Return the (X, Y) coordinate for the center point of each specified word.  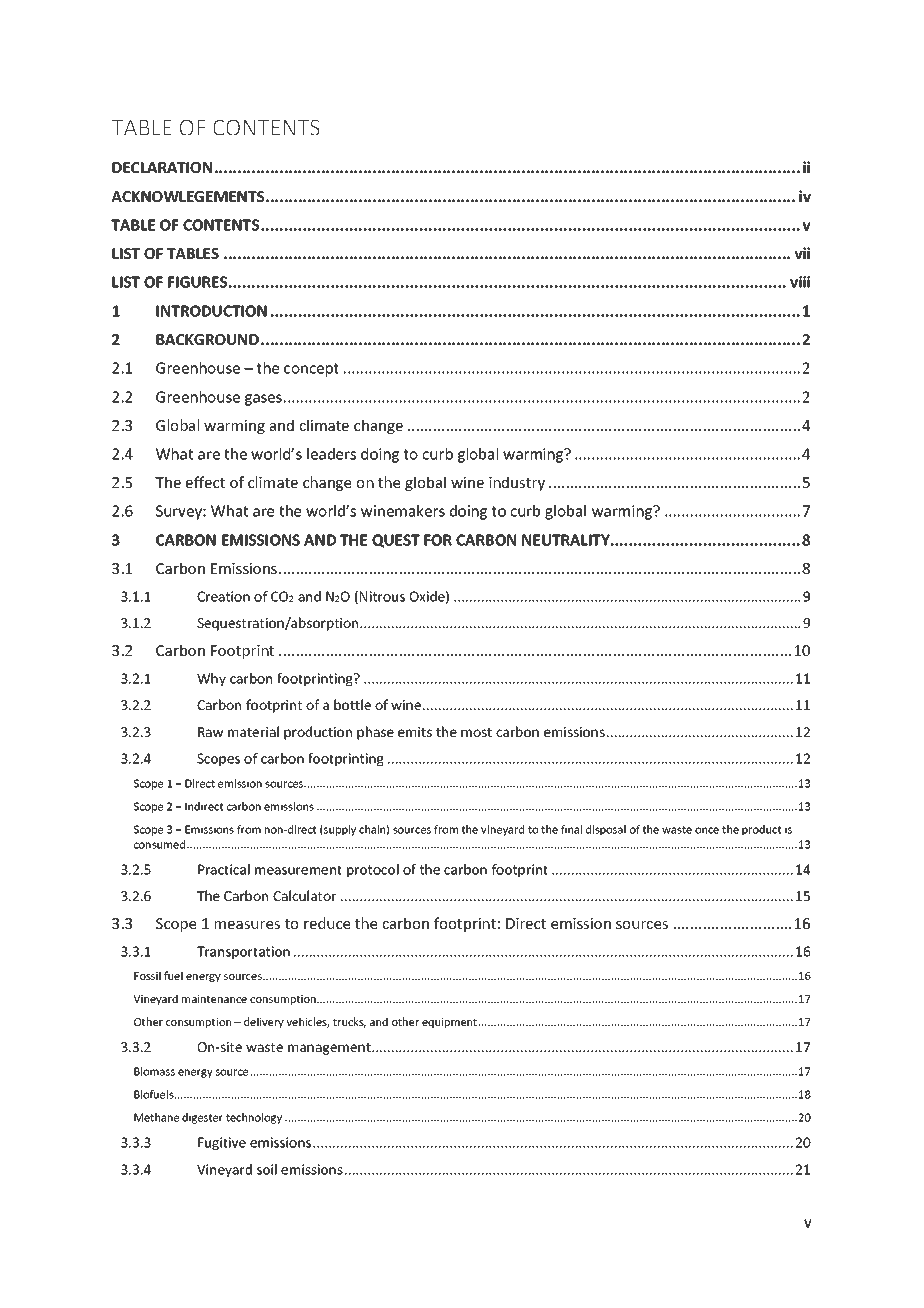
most (476, 732)
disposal (606, 830)
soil (267, 1169)
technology (254, 1118)
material (253, 731)
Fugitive (222, 1144)
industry (517, 483)
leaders (331, 454)
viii (800, 282)
